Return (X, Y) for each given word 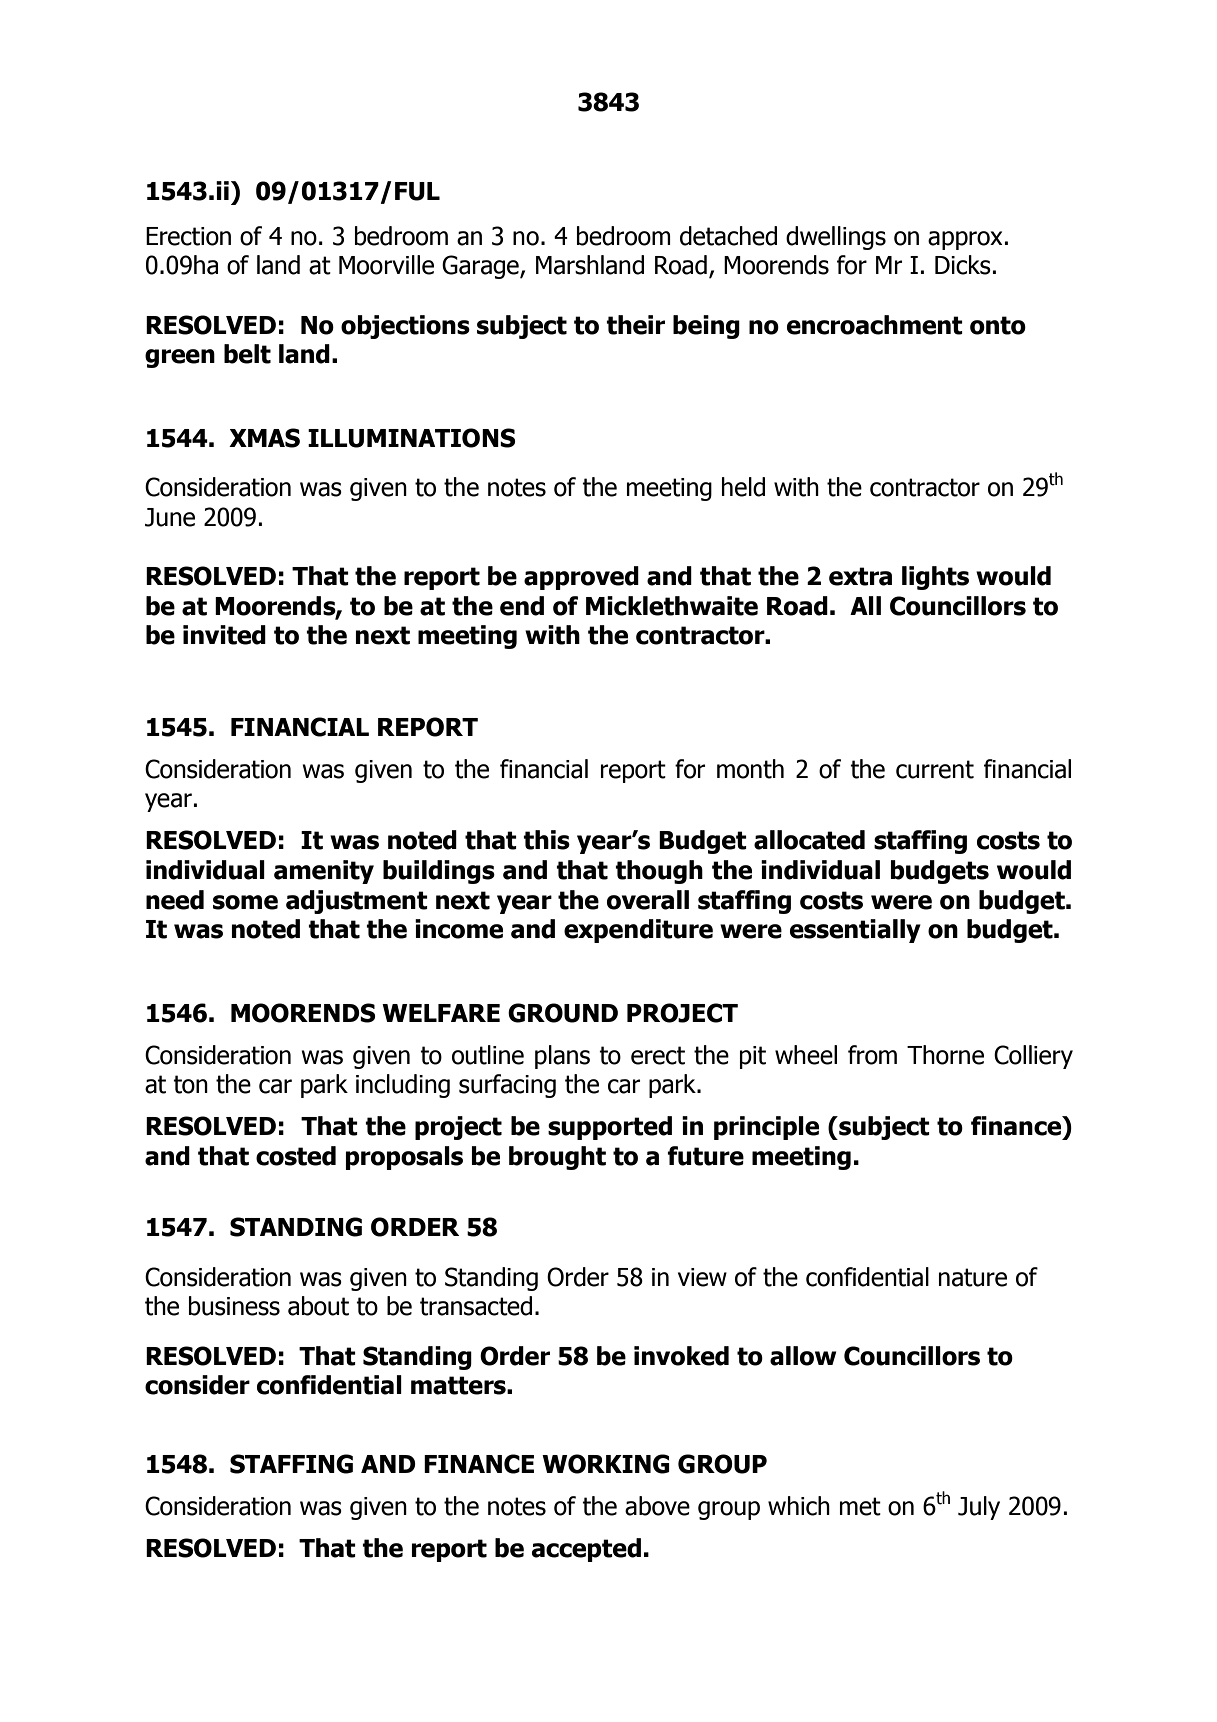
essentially (855, 931)
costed (296, 1156)
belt (247, 354)
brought (557, 1158)
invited (224, 635)
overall (648, 900)
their (635, 325)
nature (973, 1277)
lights (935, 578)
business (234, 1306)
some (245, 902)
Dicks (963, 265)
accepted (586, 1550)
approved (581, 578)
